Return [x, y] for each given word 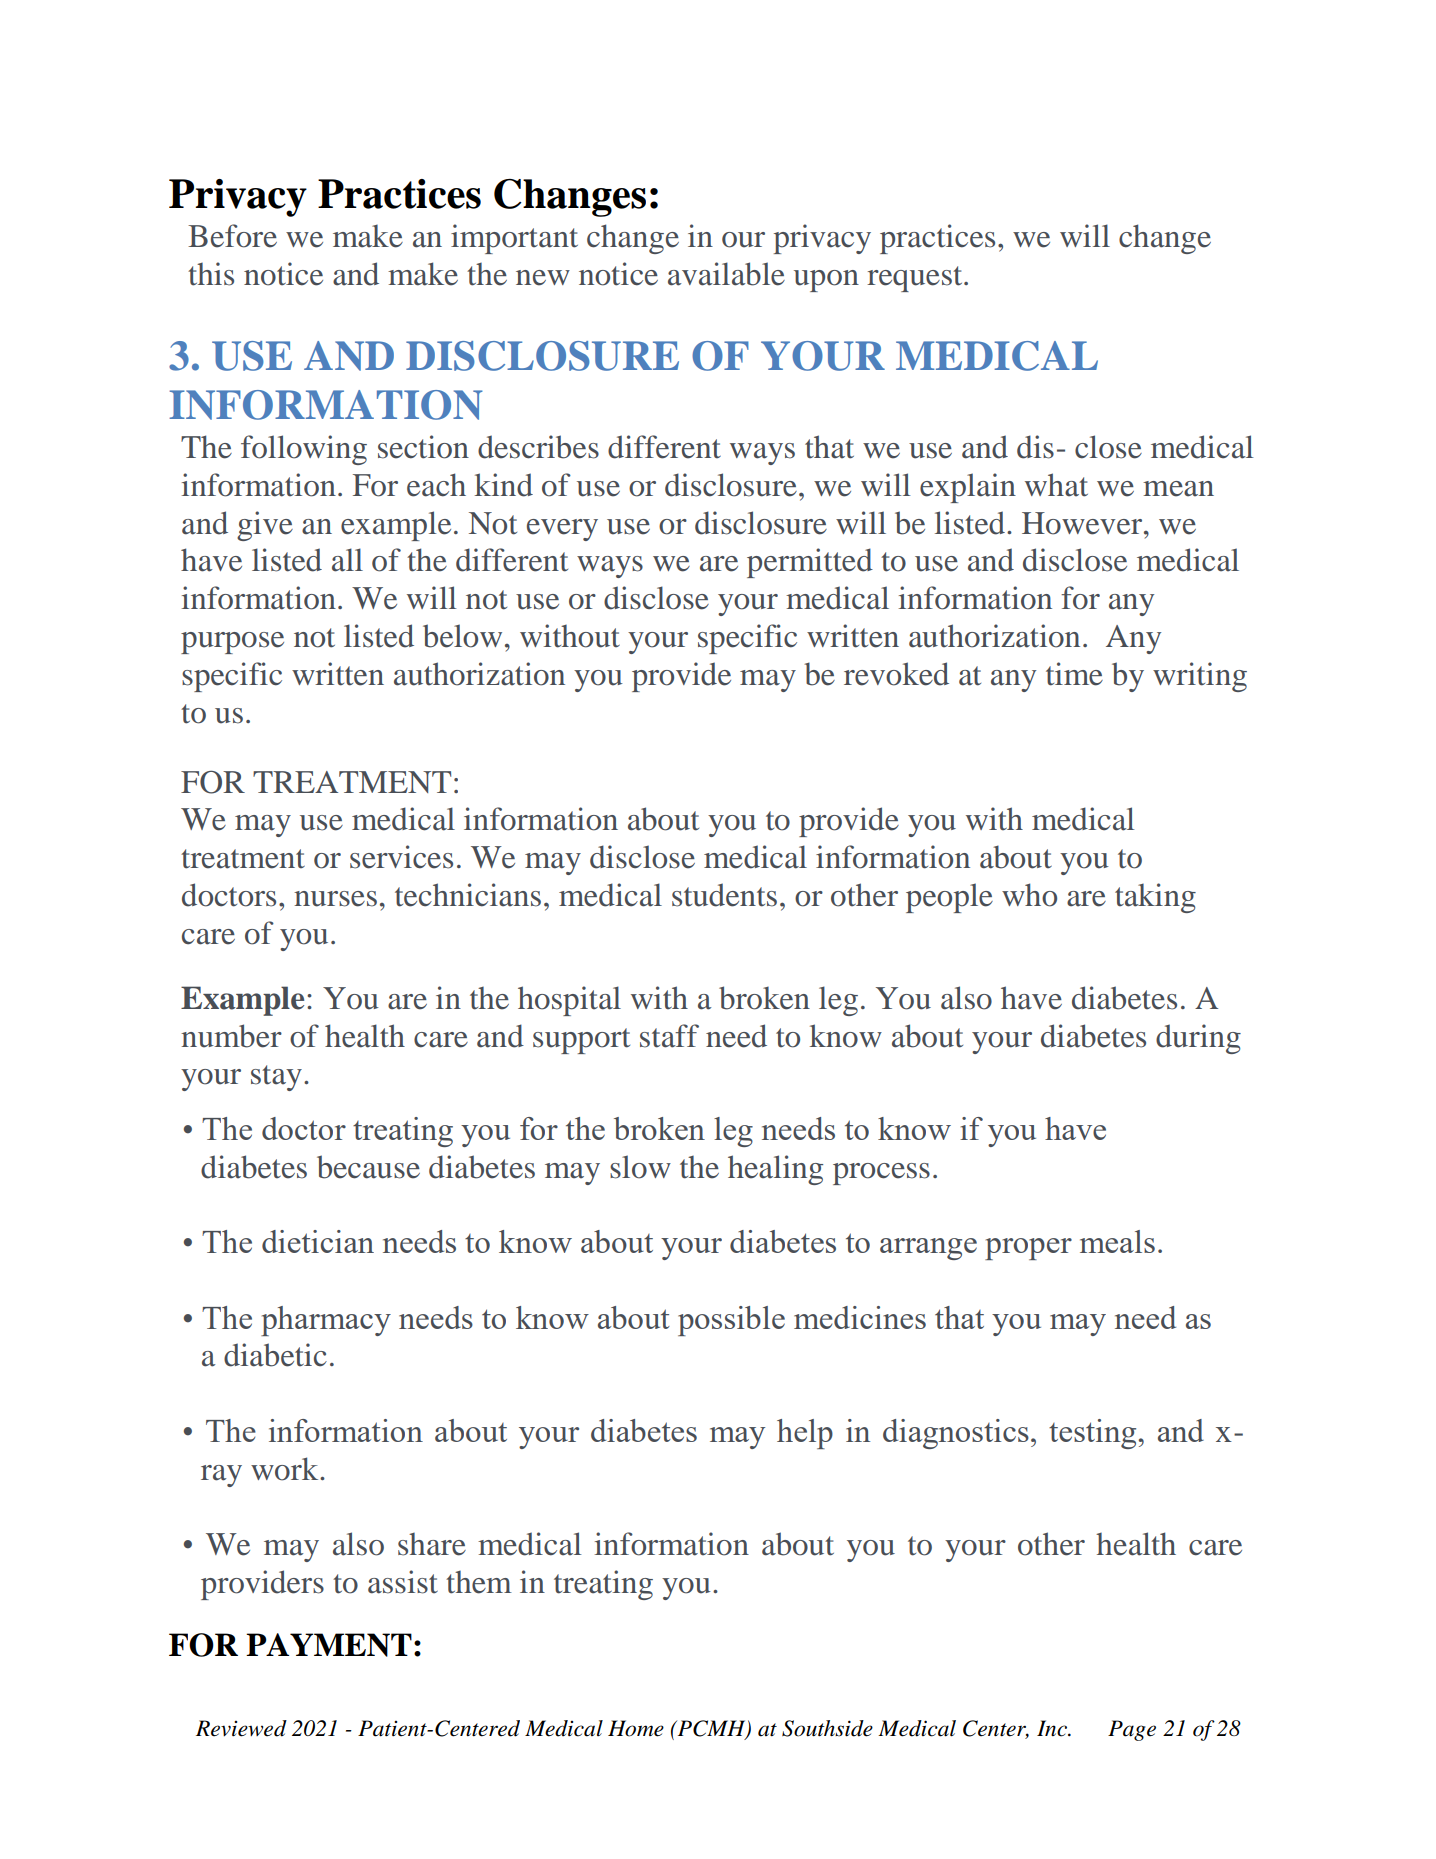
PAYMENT [329, 1645]
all [347, 560]
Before [232, 236]
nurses [335, 899]
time [1074, 674]
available [726, 274]
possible [731, 1321]
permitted [810, 563]
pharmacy [326, 1321]
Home [636, 1728]
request [916, 279]
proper [1028, 1249]
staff [669, 1036]
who [1029, 895]
